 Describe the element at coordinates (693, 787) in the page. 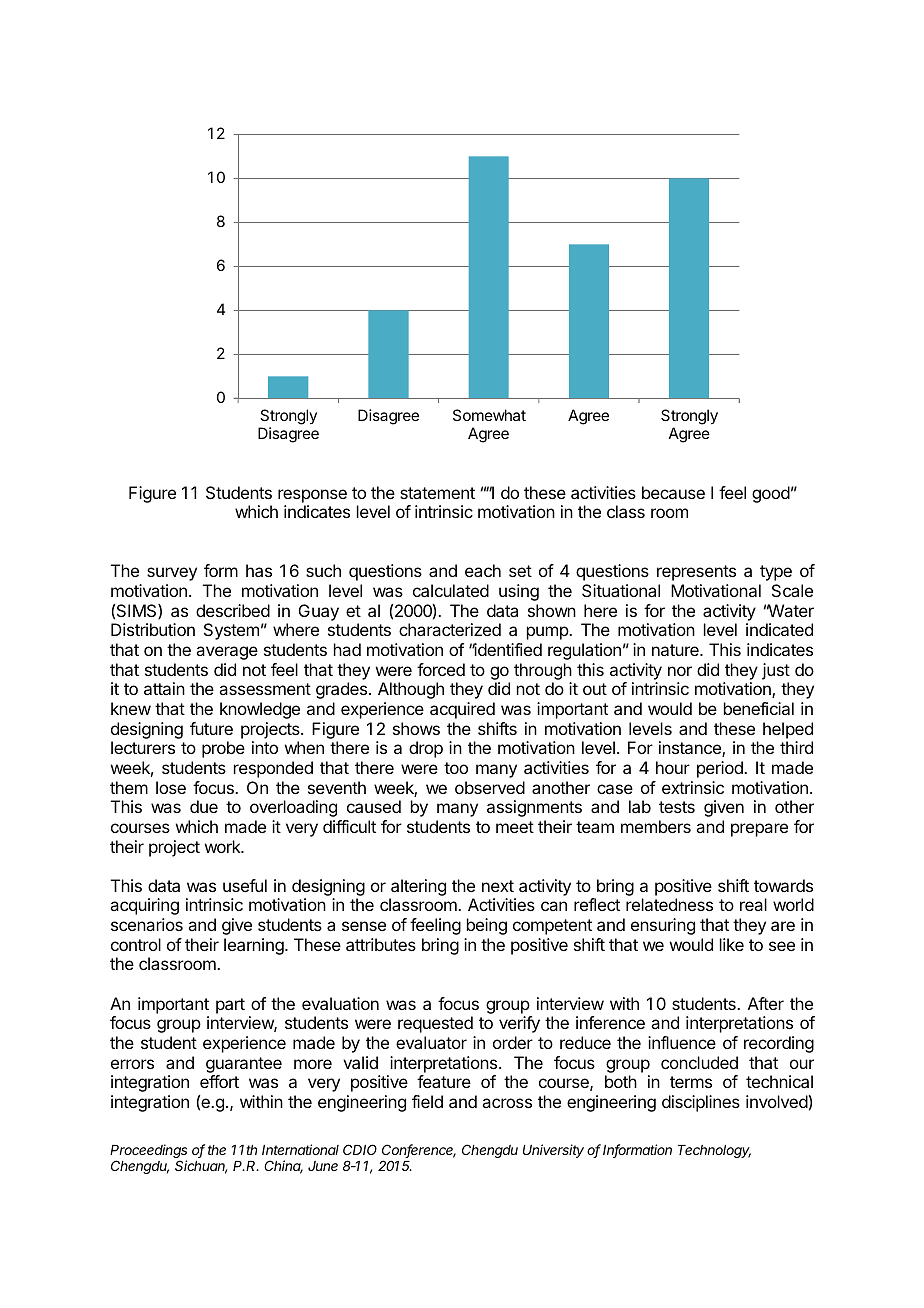

I see `extrinsic` at that location.
